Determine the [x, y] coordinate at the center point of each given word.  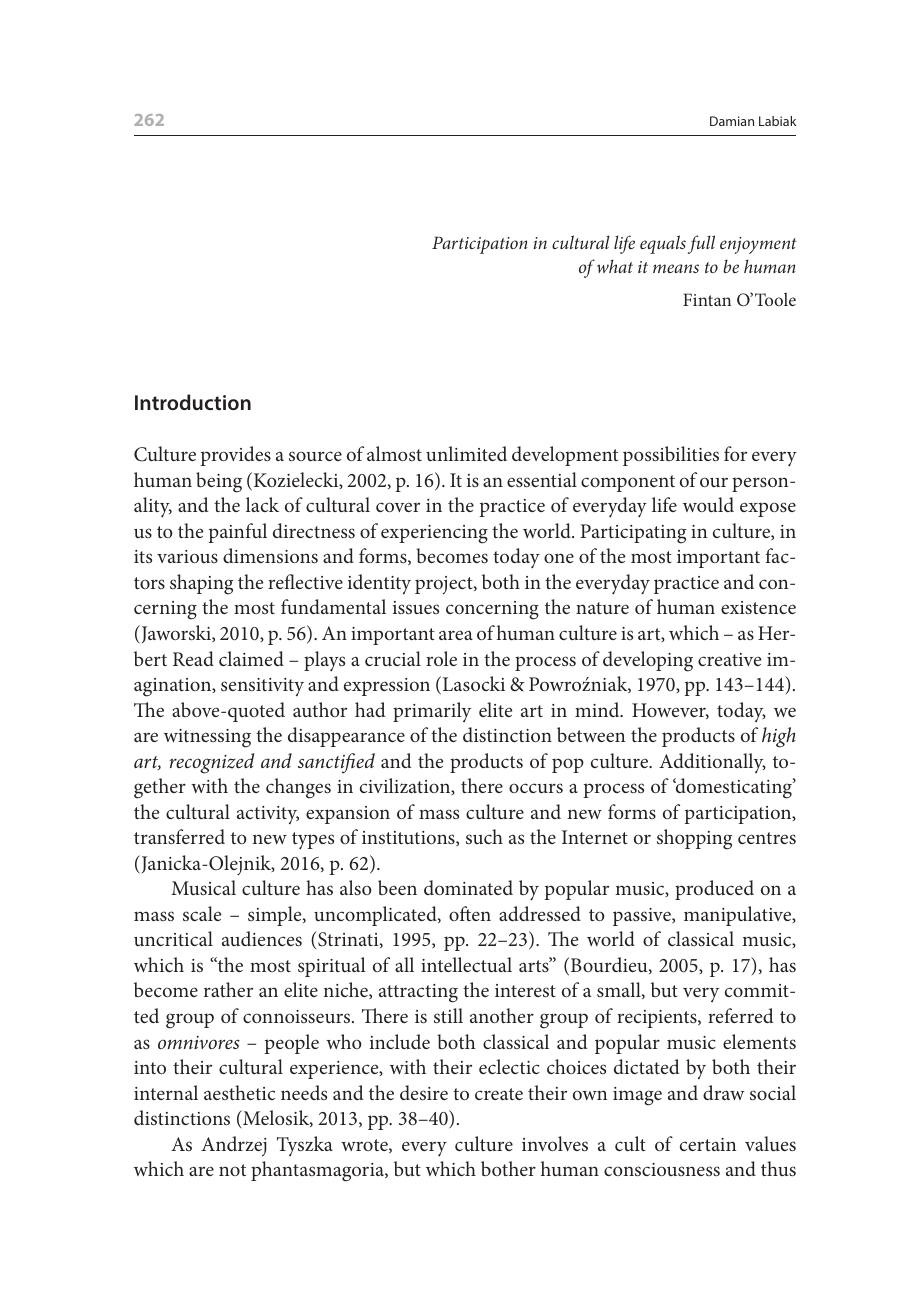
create [499, 1094]
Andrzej [234, 1146]
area [456, 635]
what [615, 266]
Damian [732, 121]
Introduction [193, 402]
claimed [251, 658]
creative [729, 659]
